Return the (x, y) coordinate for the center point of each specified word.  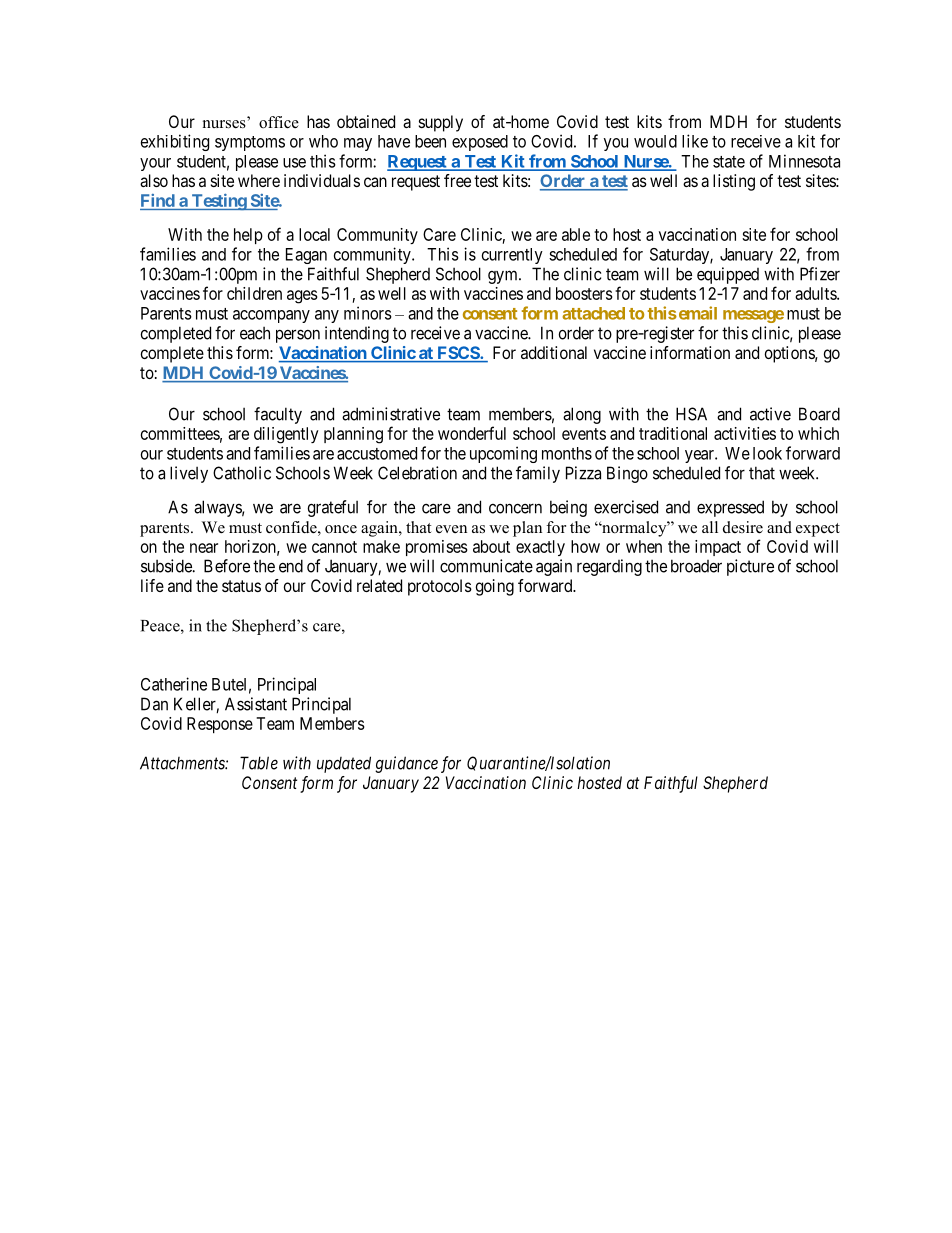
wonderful (472, 433)
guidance (406, 764)
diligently (286, 435)
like (695, 141)
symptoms (250, 143)
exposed (480, 143)
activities (745, 433)
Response (220, 725)
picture (750, 567)
